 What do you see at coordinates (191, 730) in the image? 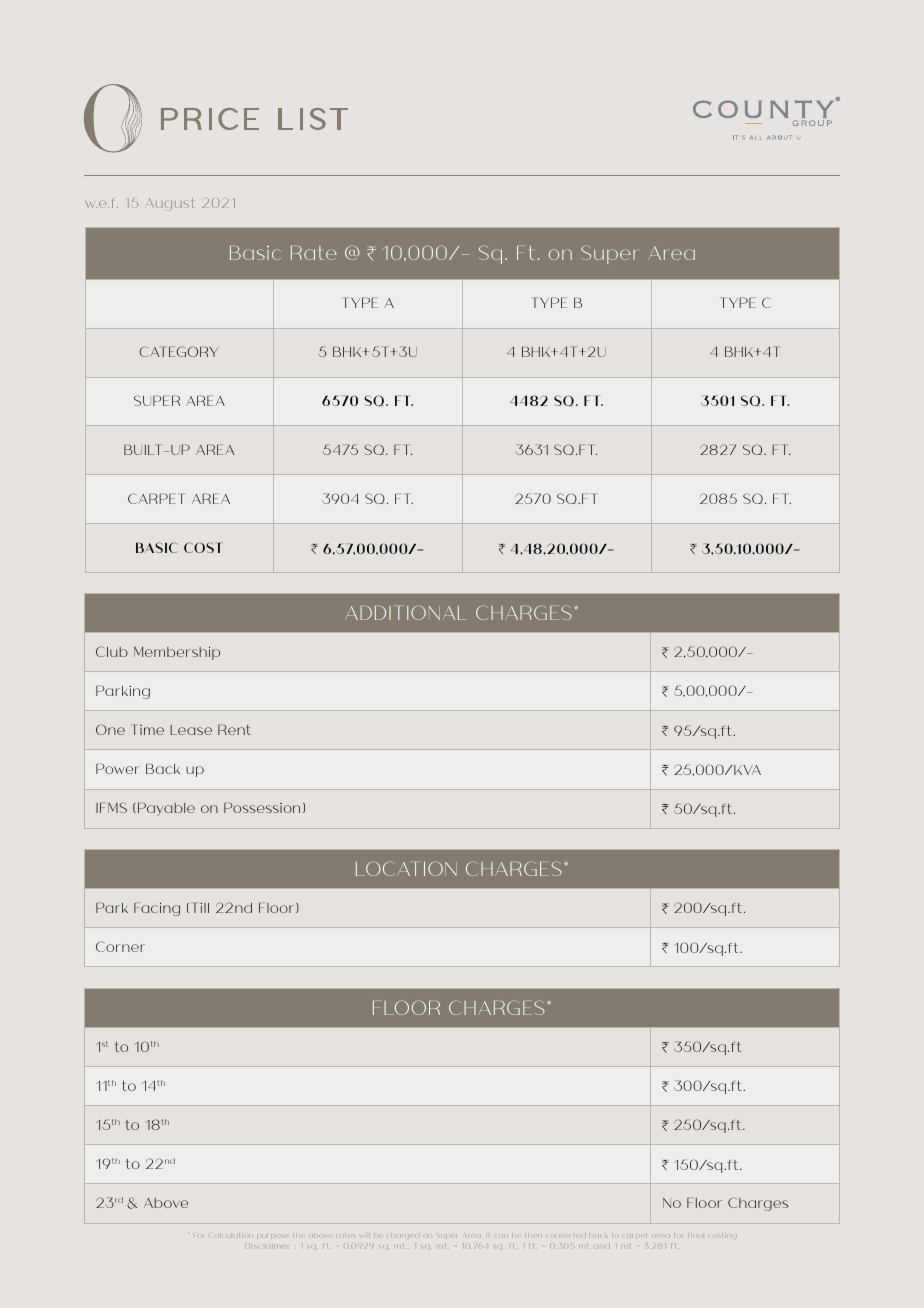
I see `Lease` at bounding box center [191, 730].
